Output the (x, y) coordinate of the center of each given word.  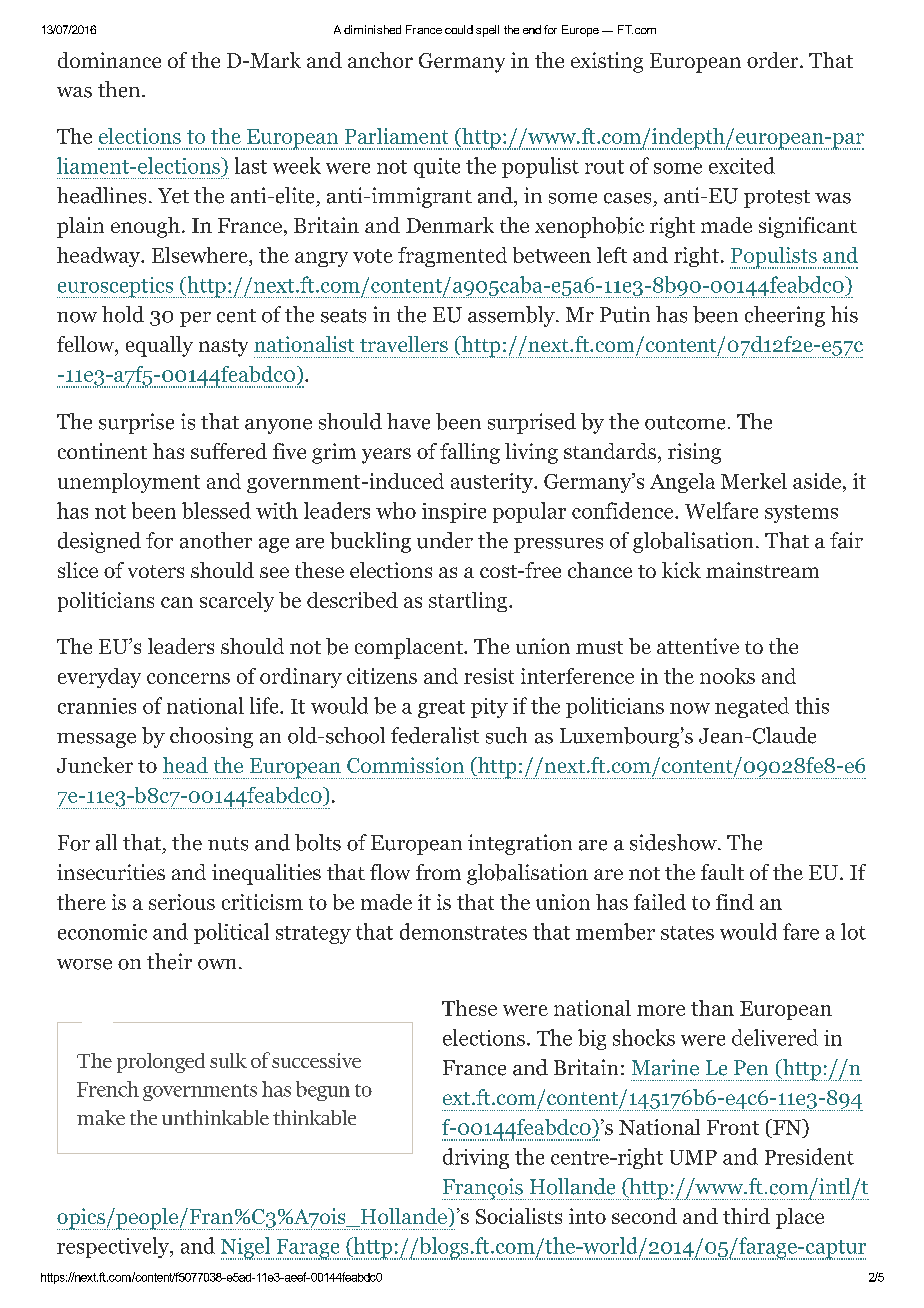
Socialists (519, 1216)
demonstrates (463, 931)
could (459, 29)
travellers (404, 344)
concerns (188, 678)
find (735, 902)
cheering (785, 316)
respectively (114, 1247)
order (774, 60)
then (120, 89)
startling (469, 602)
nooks (727, 676)
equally (159, 346)
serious (182, 902)
